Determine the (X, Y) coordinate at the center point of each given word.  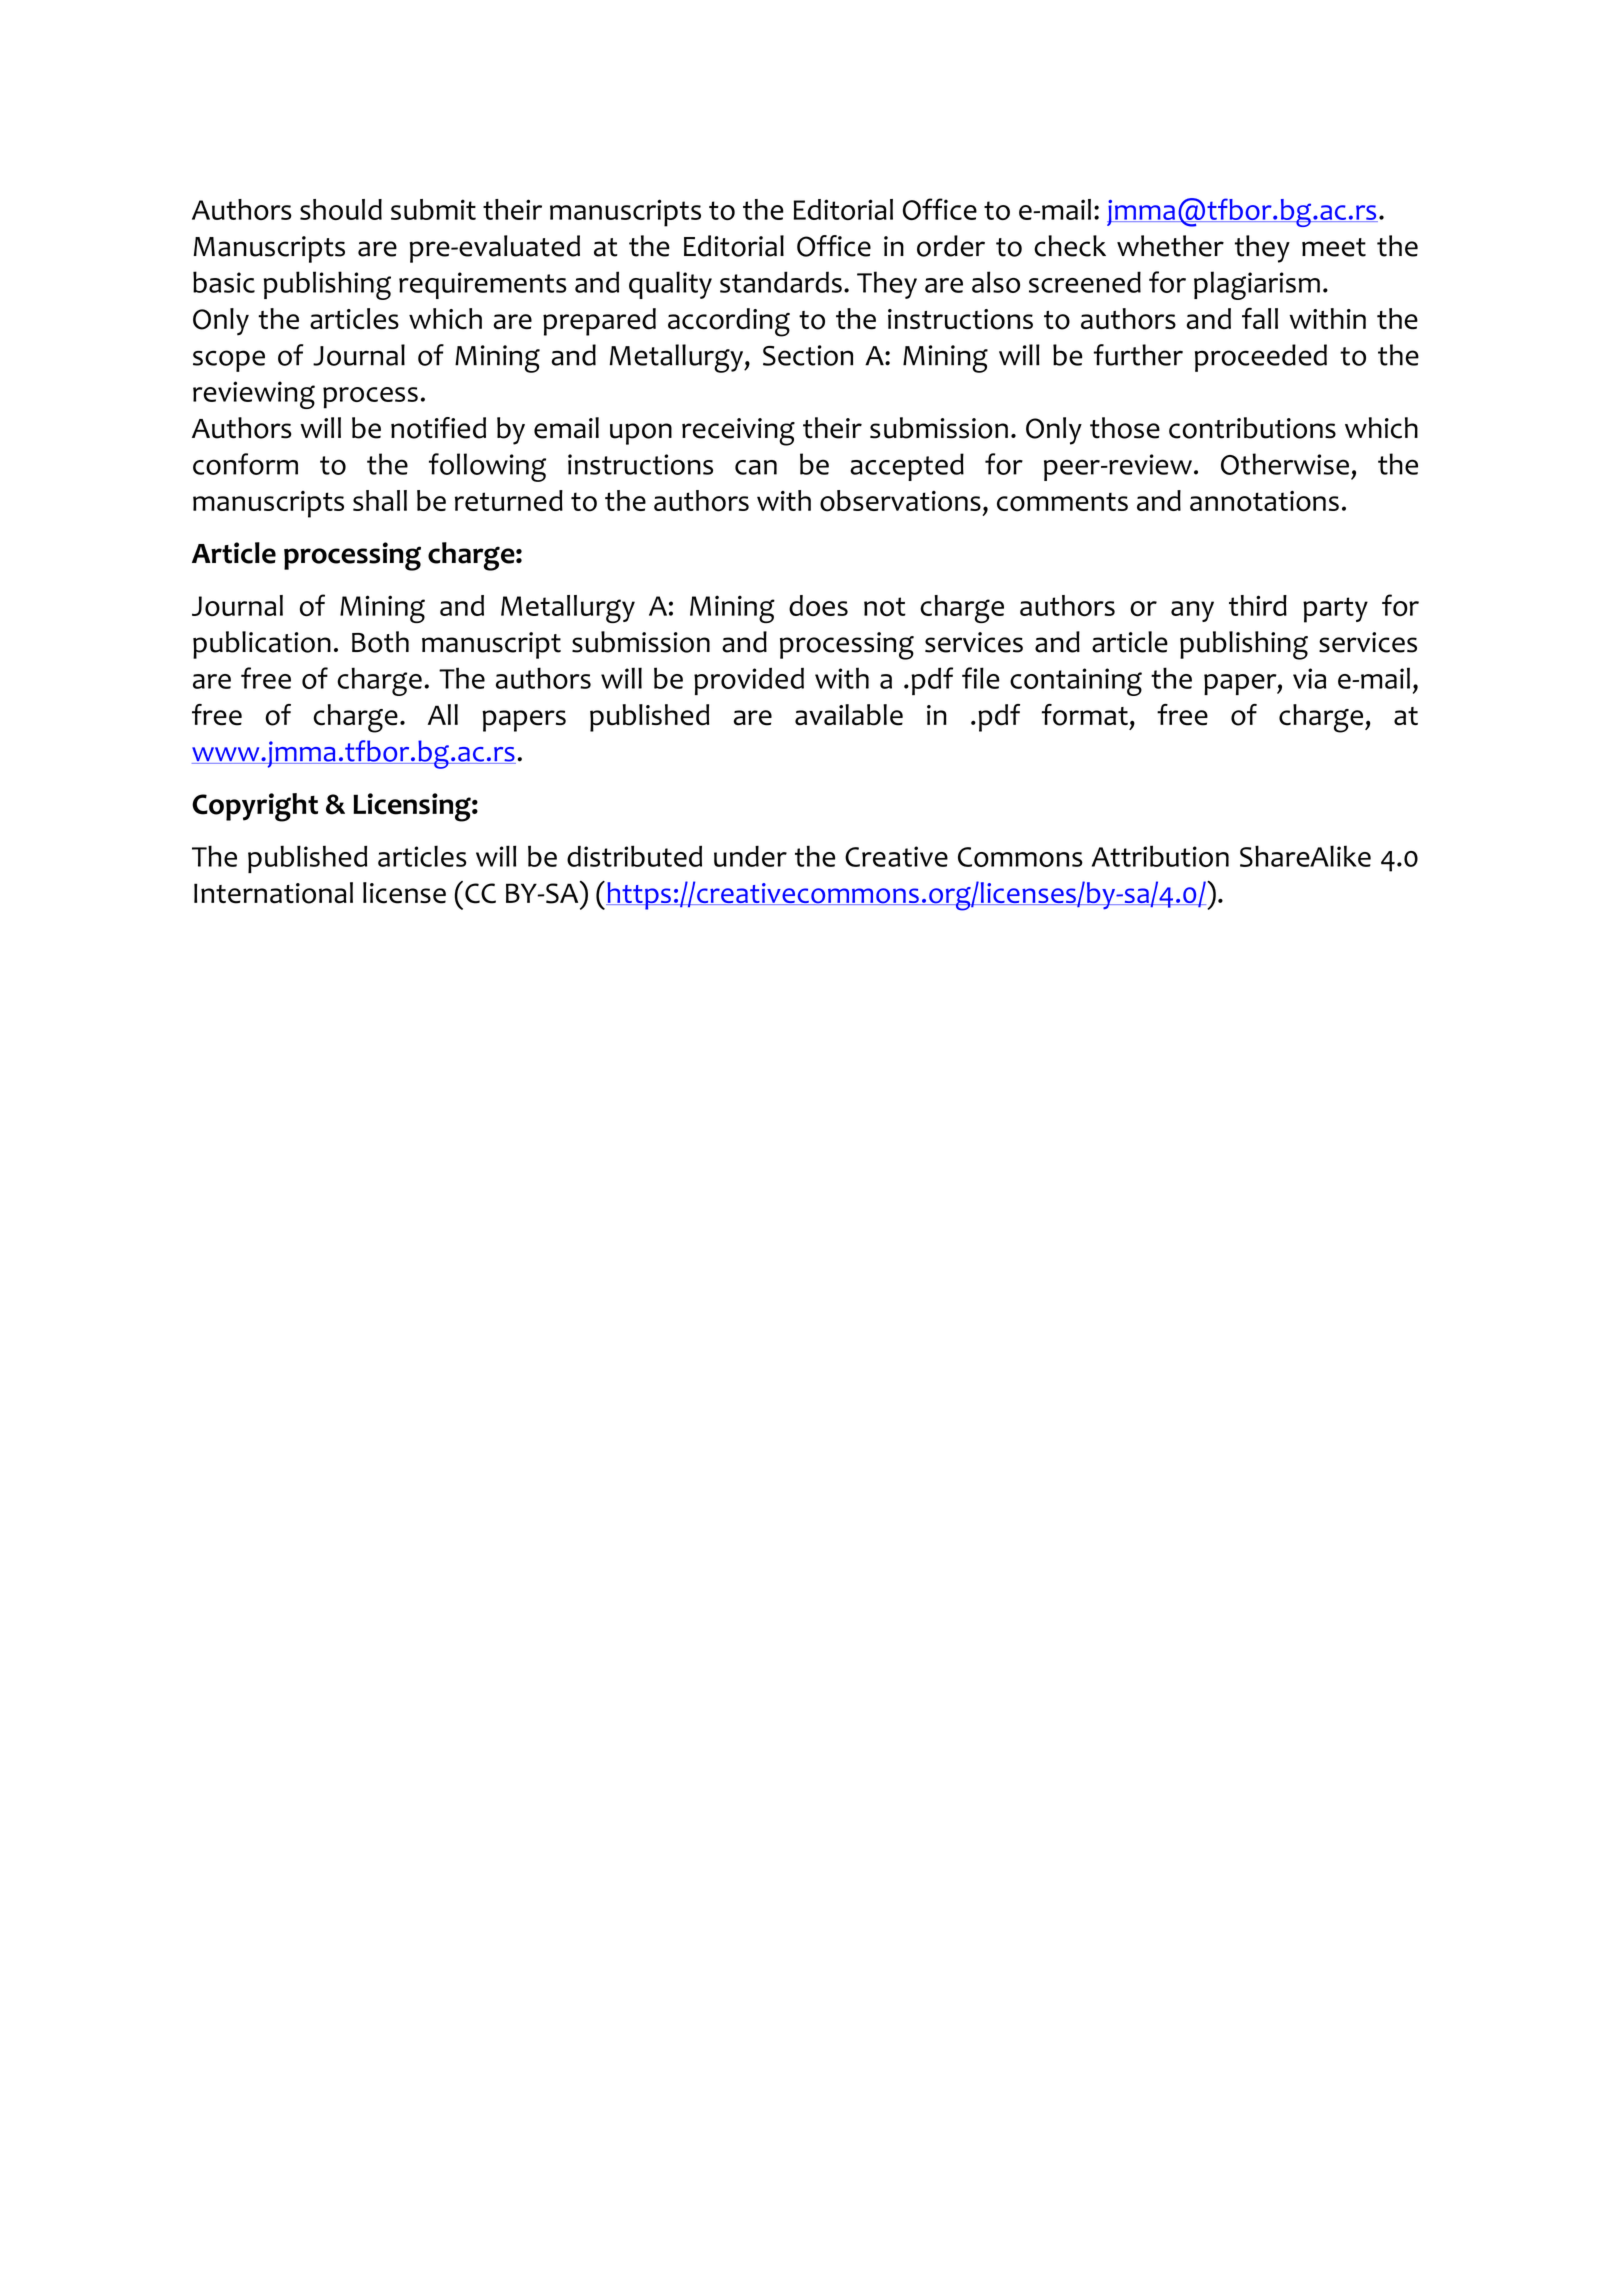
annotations (1264, 501)
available (849, 715)
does (818, 606)
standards (781, 282)
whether (1170, 246)
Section (808, 355)
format (1085, 715)
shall (380, 500)
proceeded (1261, 358)
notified (438, 428)
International (273, 893)
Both (380, 642)
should (341, 209)
